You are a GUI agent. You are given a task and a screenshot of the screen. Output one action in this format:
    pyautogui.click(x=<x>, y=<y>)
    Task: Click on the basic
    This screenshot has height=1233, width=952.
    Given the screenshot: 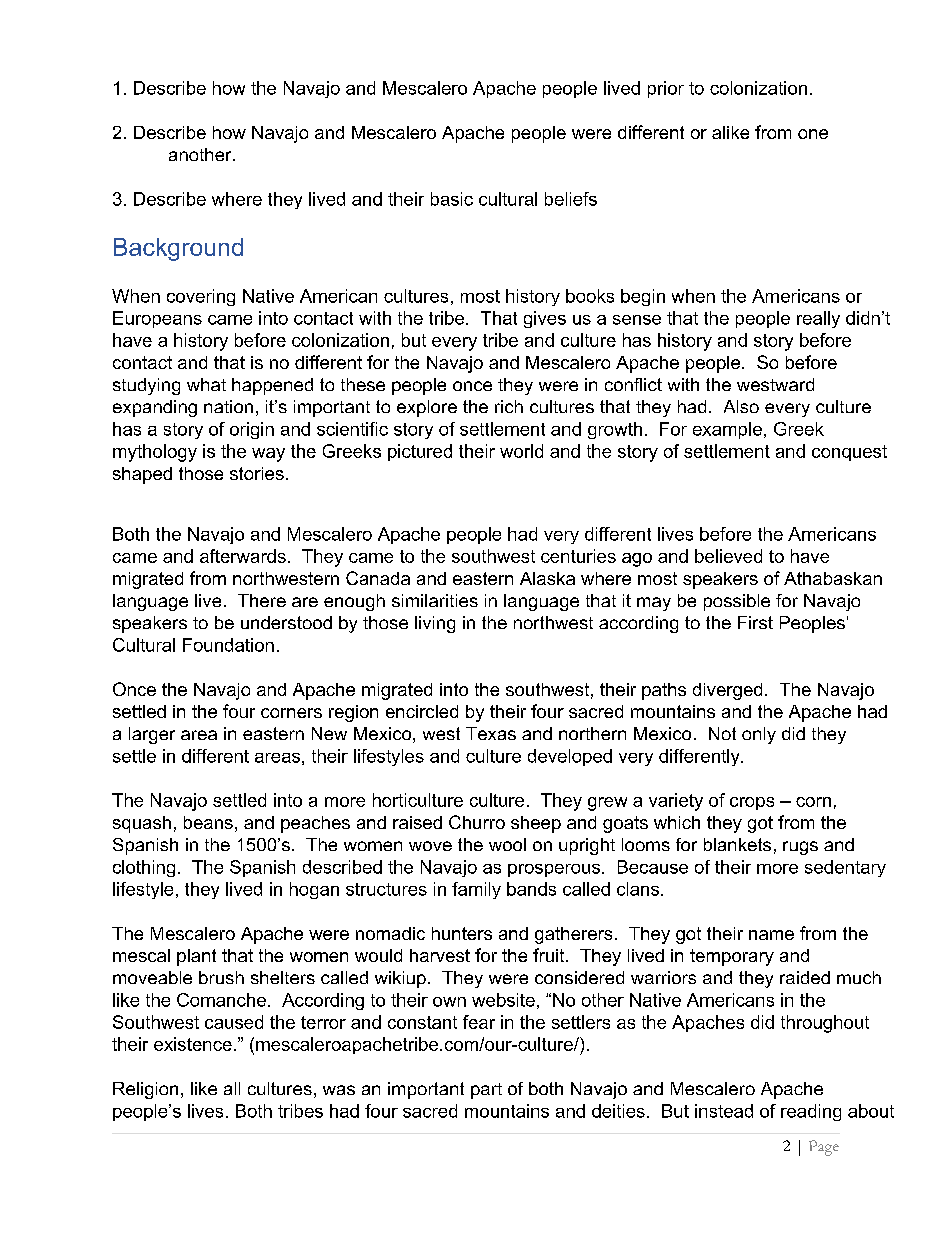 What is the action you would take?
    pyautogui.click(x=452, y=199)
